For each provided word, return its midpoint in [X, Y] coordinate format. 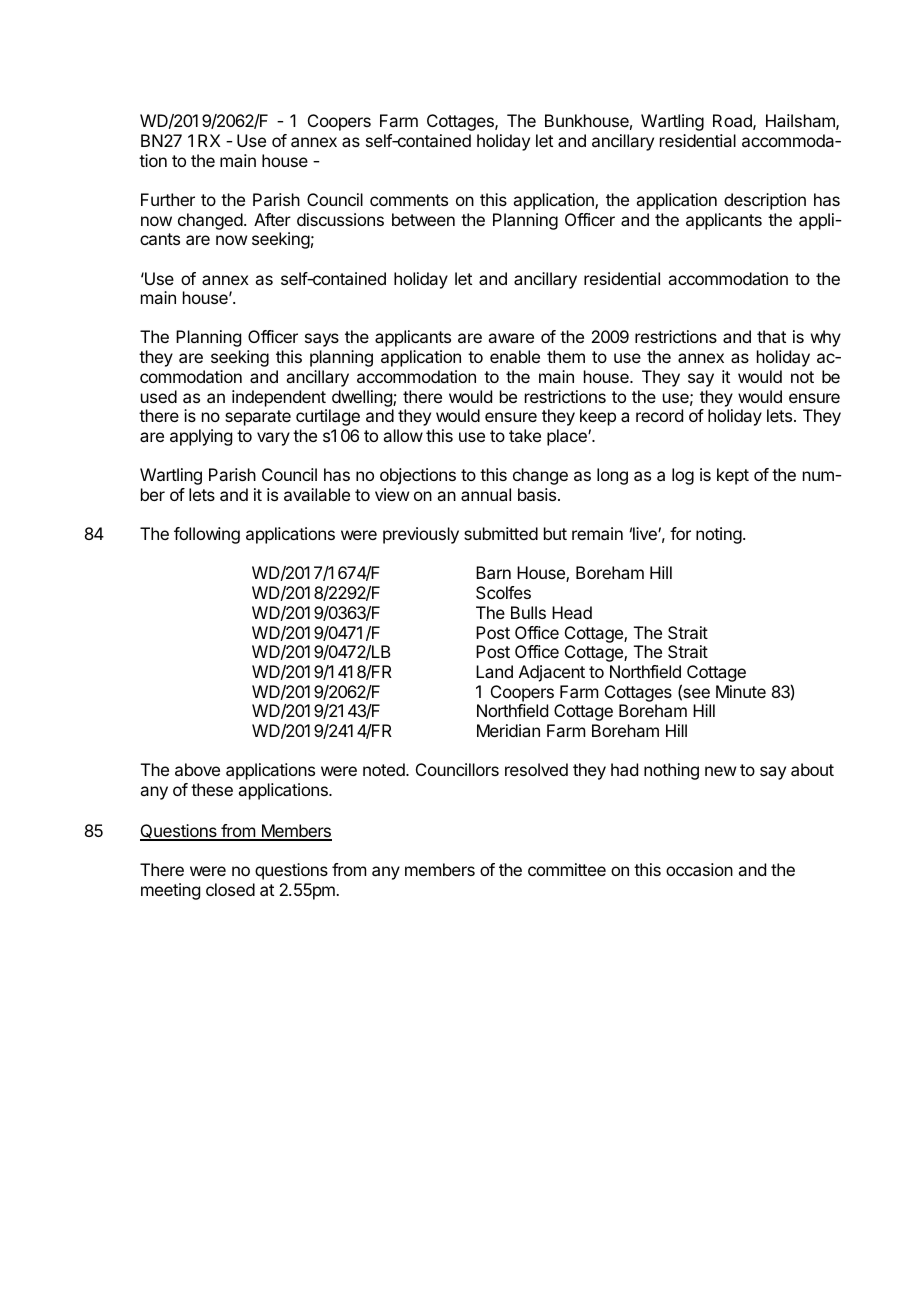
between [423, 219]
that [771, 336]
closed [230, 889]
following [207, 535]
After [272, 219]
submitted [501, 533]
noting [719, 535]
